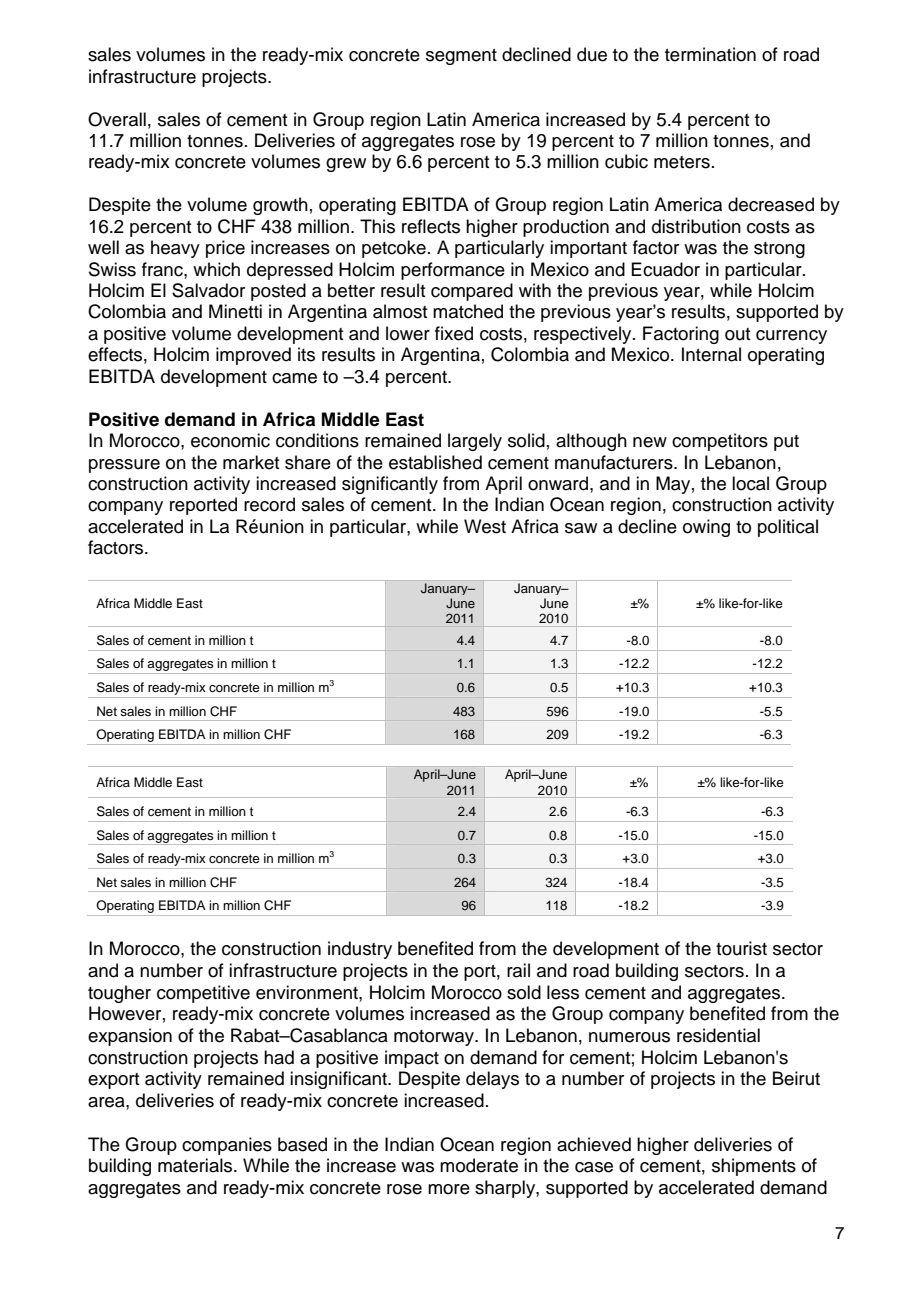  What do you see at coordinates (710, 54) in the screenshot?
I see `termination` at bounding box center [710, 54].
